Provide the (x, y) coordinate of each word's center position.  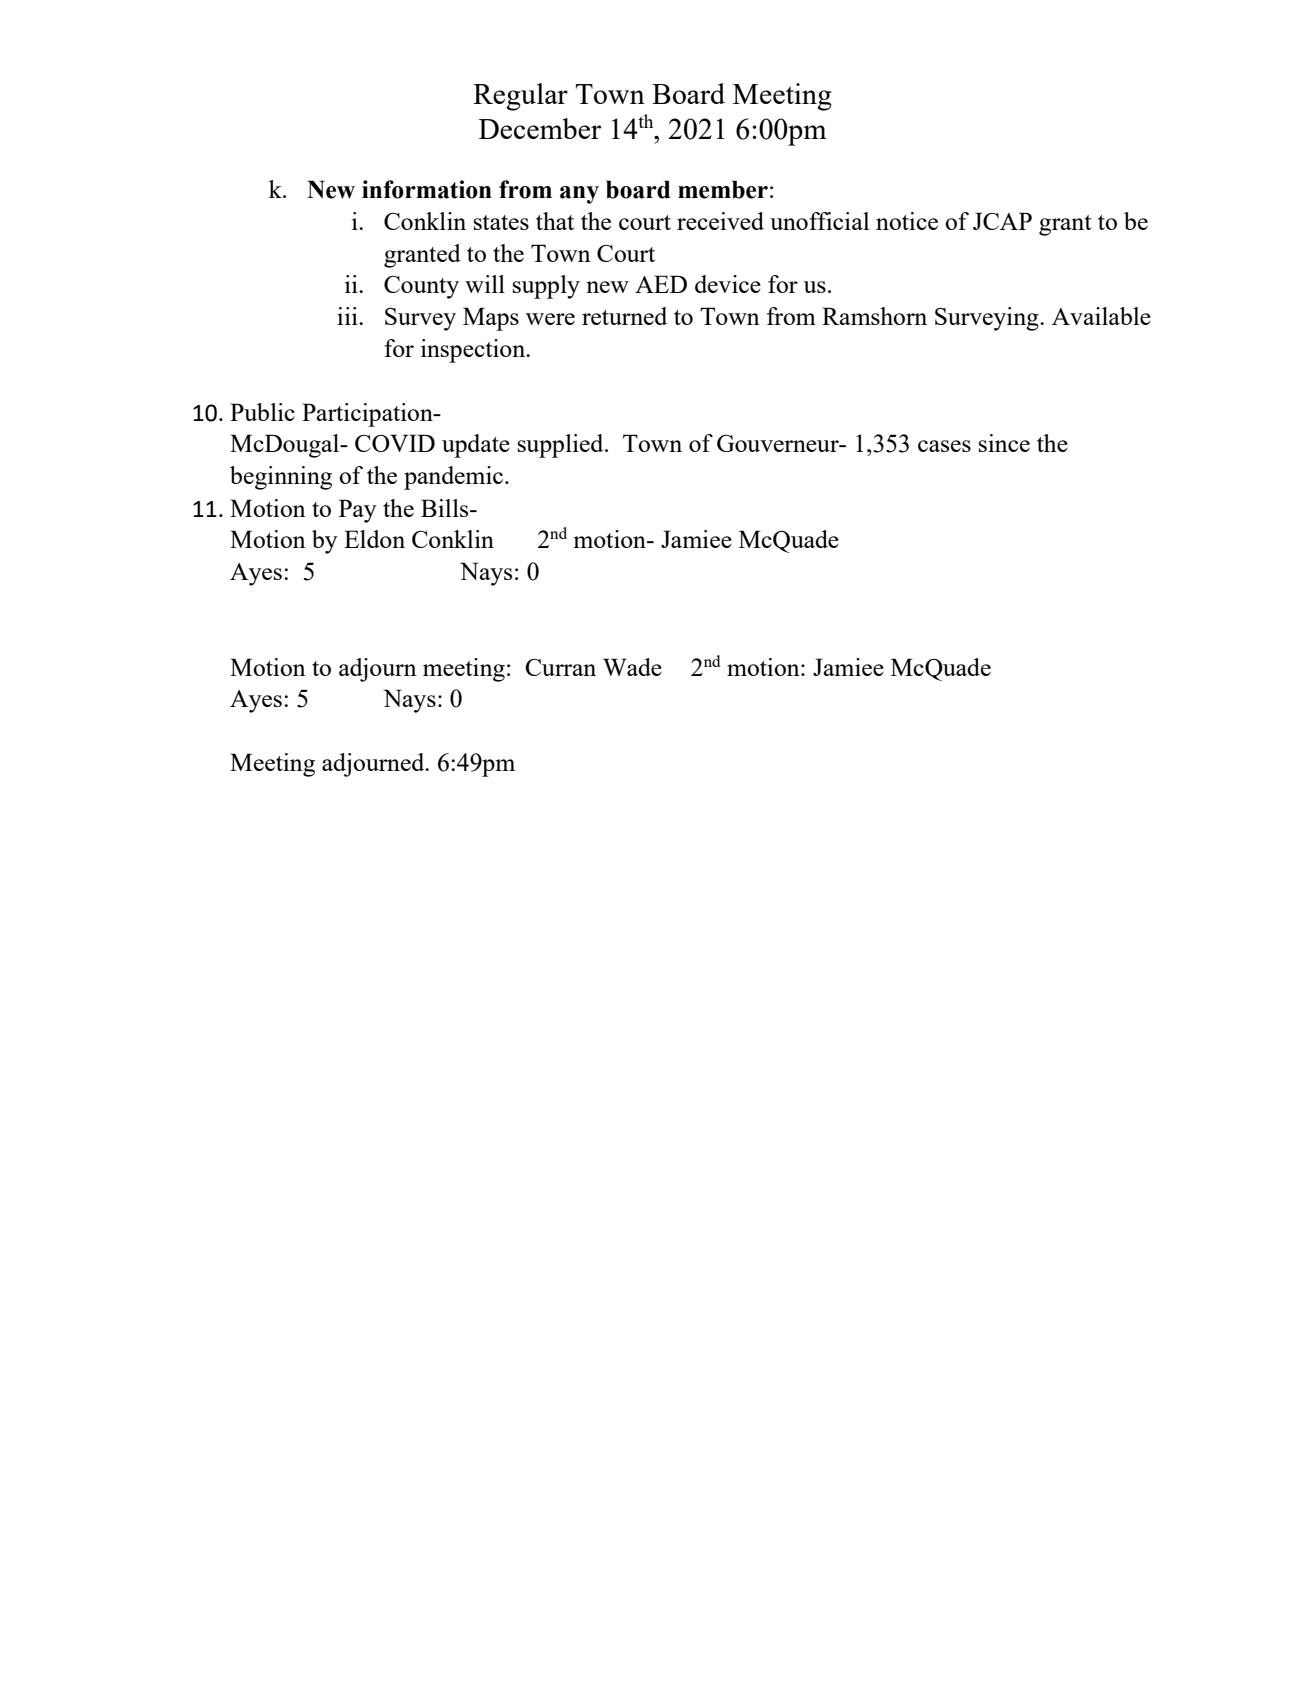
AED (661, 284)
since (1004, 443)
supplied (562, 446)
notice (907, 221)
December (540, 128)
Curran (561, 667)
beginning (281, 478)
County (421, 287)
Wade (632, 667)
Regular (520, 97)
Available (1101, 316)
